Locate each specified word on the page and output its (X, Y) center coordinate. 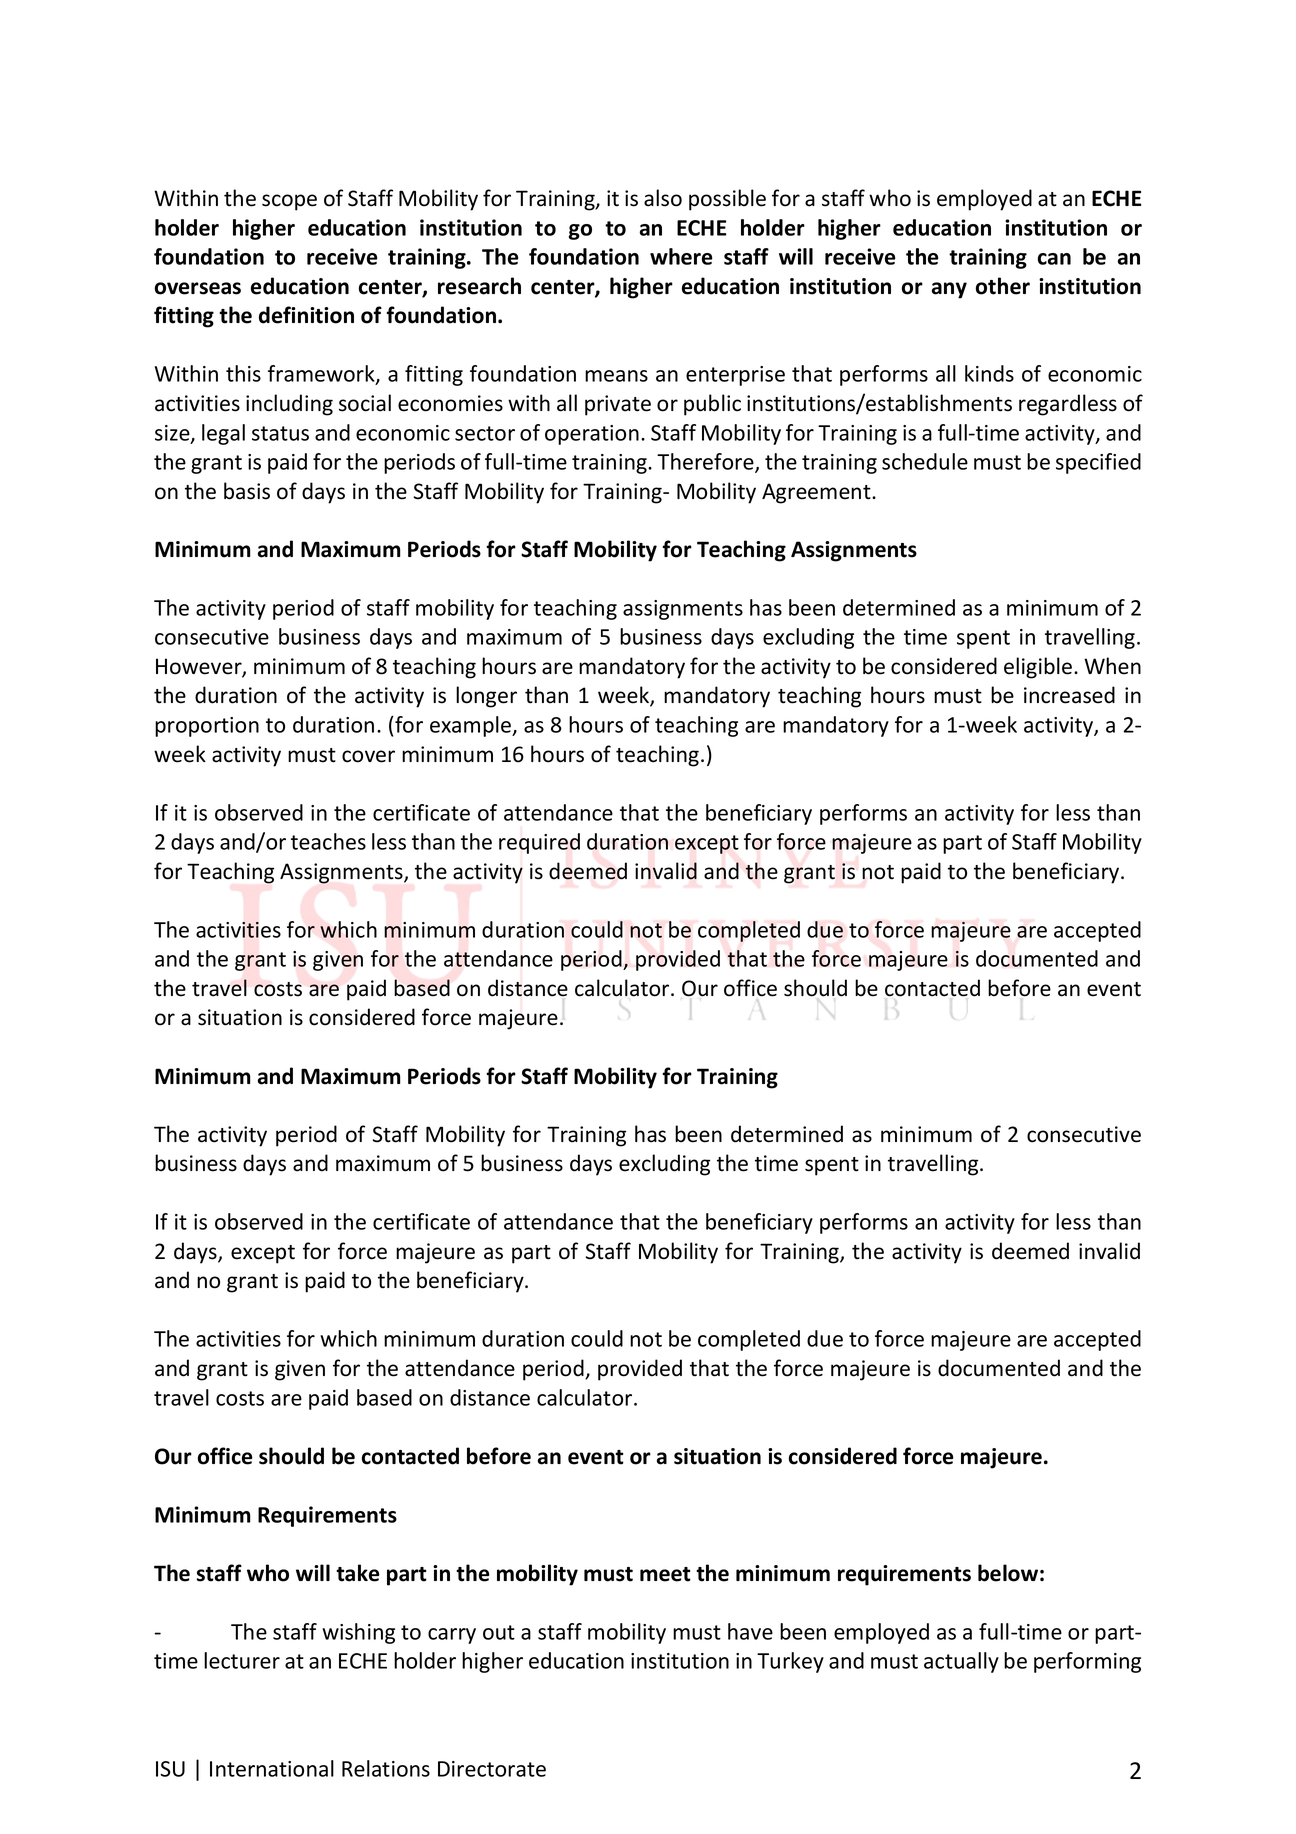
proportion (207, 727)
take (358, 1573)
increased (1069, 695)
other (1003, 286)
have (750, 1631)
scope (289, 202)
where (681, 256)
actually (961, 1662)
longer (486, 697)
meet (665, 1574)
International (272, 1768)
